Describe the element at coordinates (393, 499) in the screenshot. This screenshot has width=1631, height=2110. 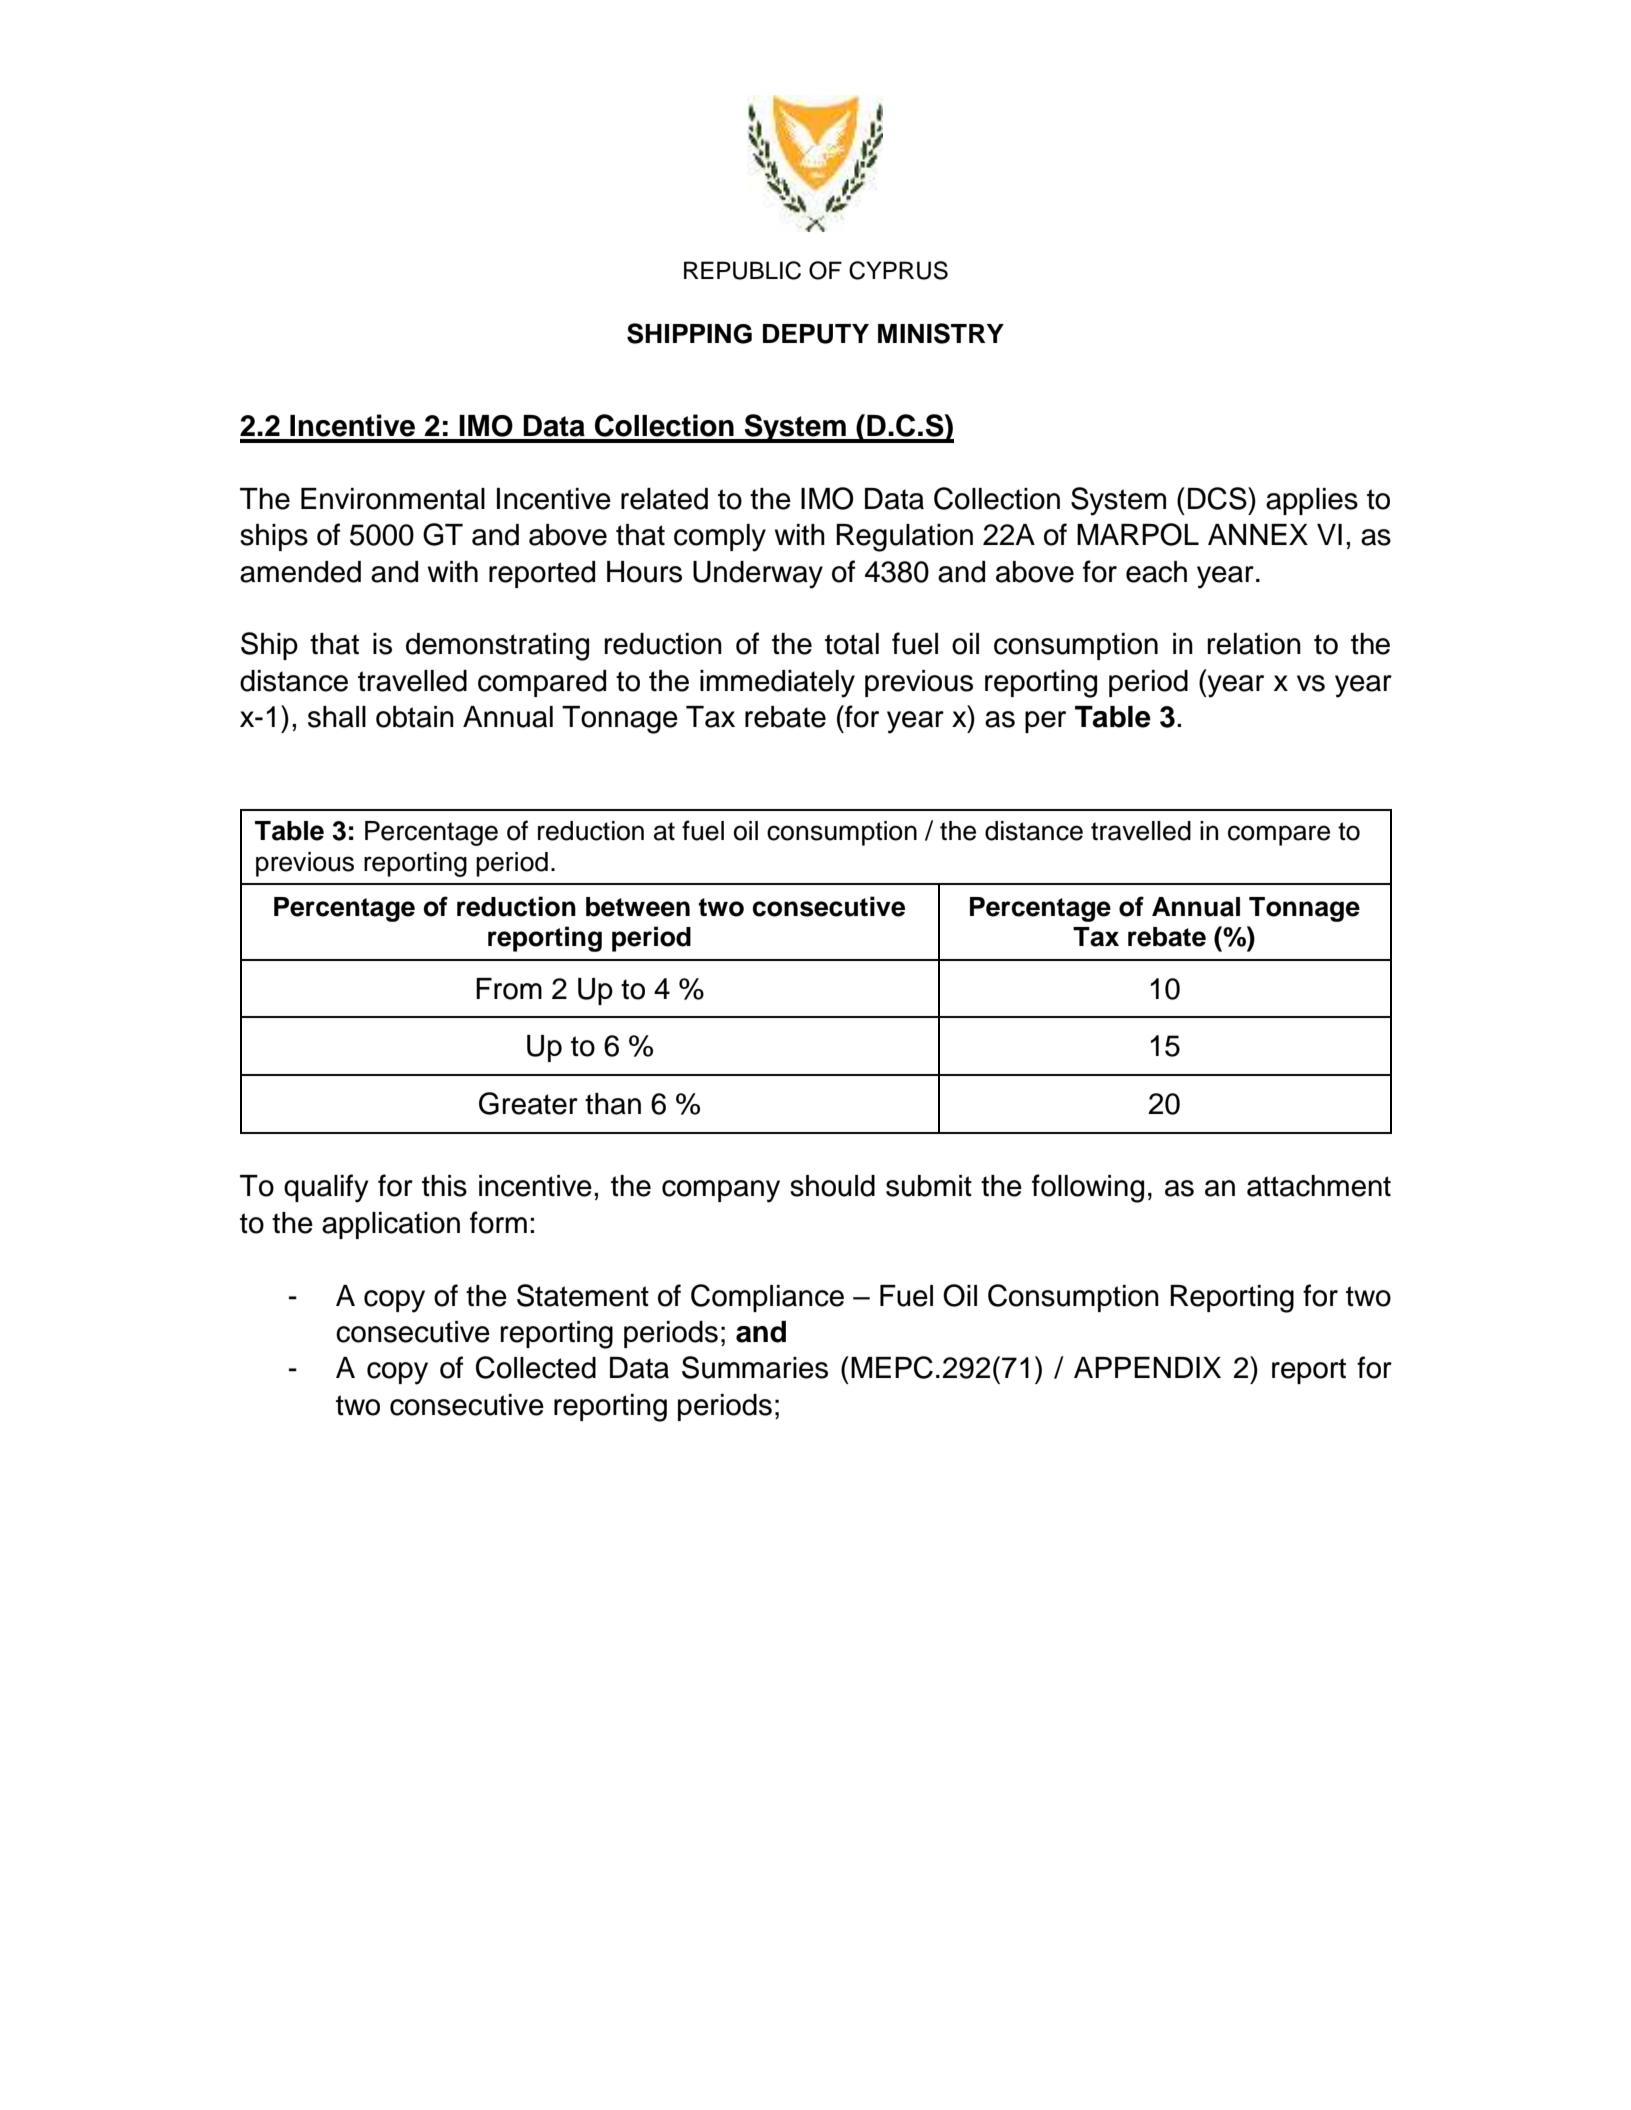
I see `Environmental` at that location.
